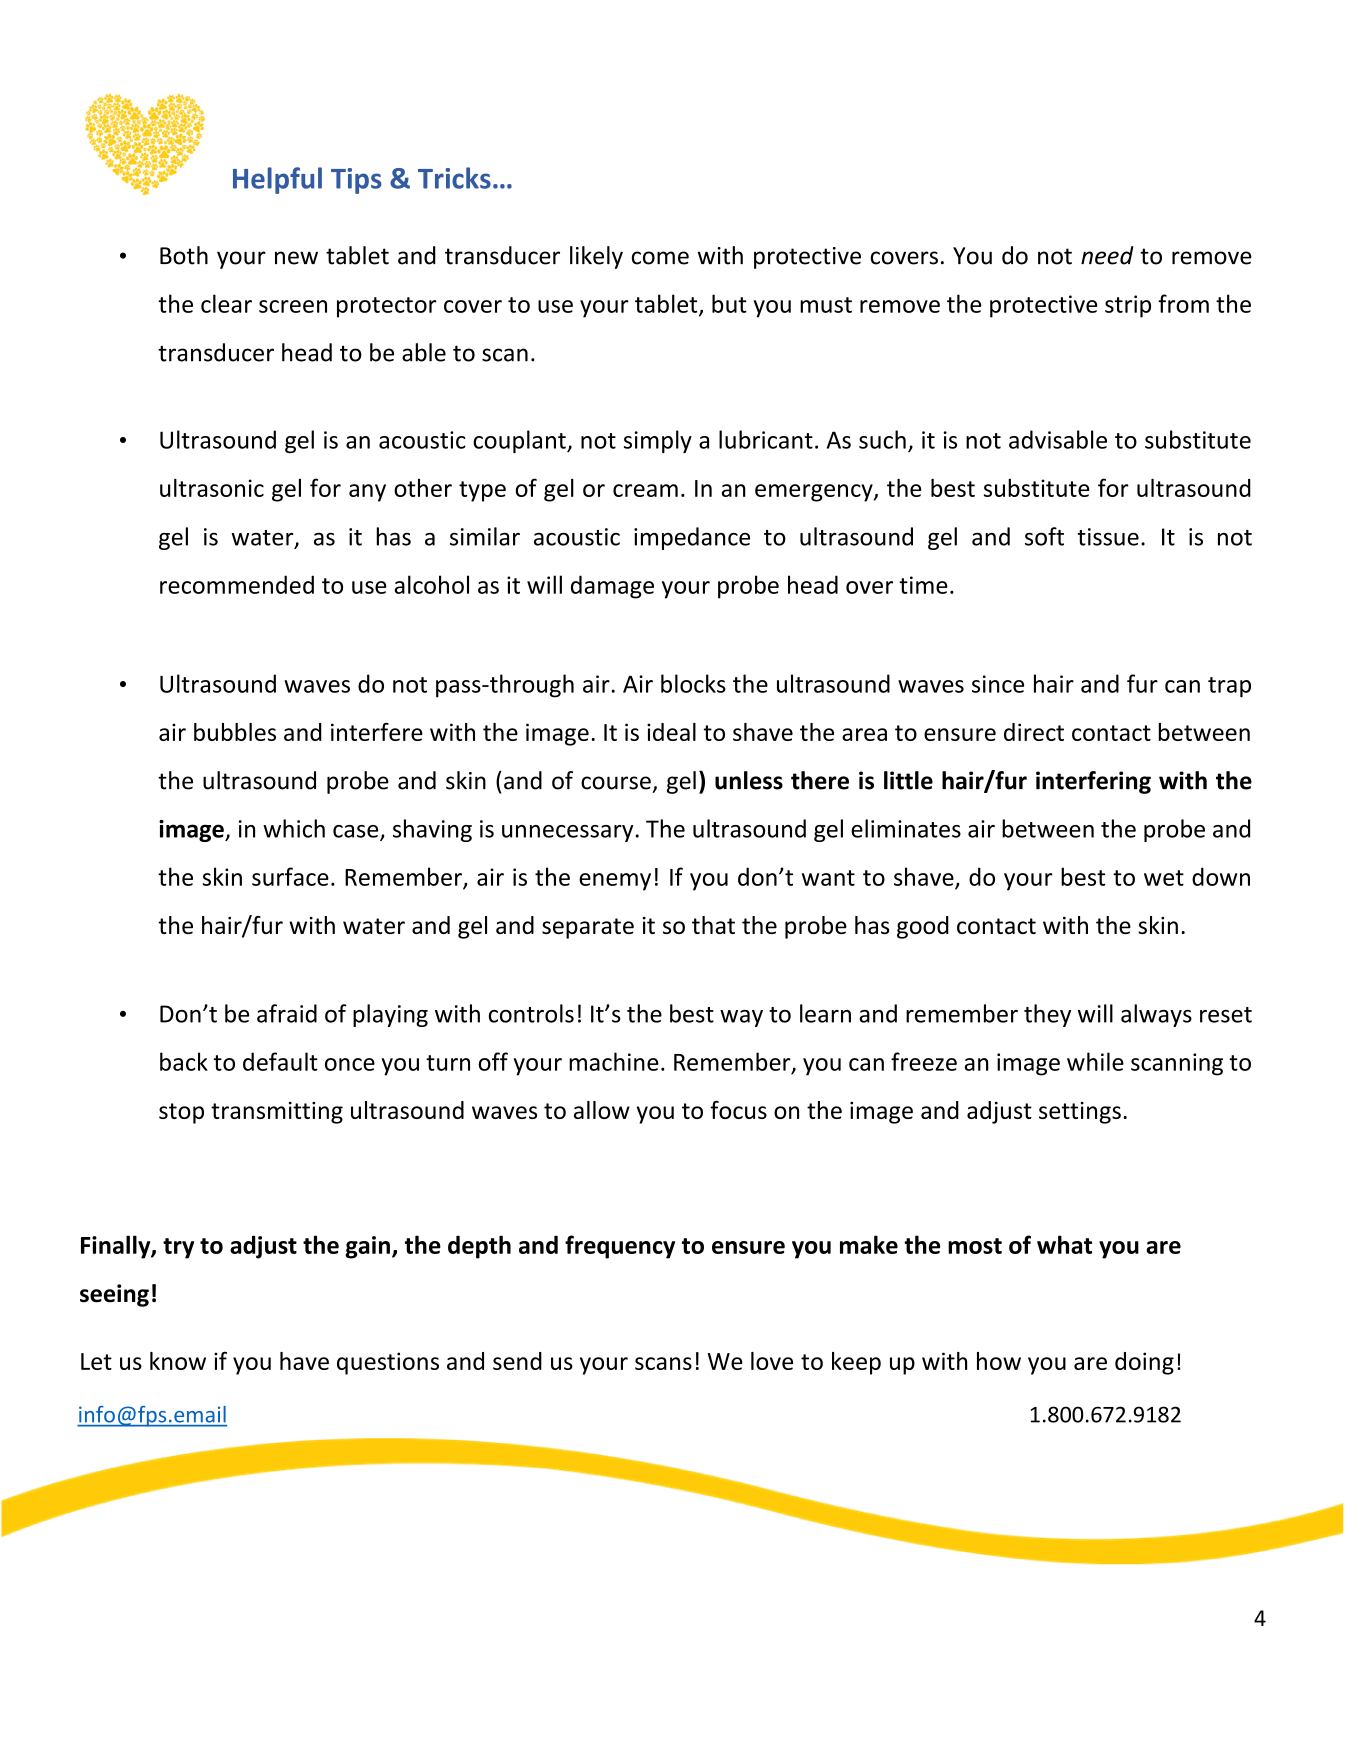  Describe the element at coordinates (1047, 1015) in the document. I see `they` at that location.
